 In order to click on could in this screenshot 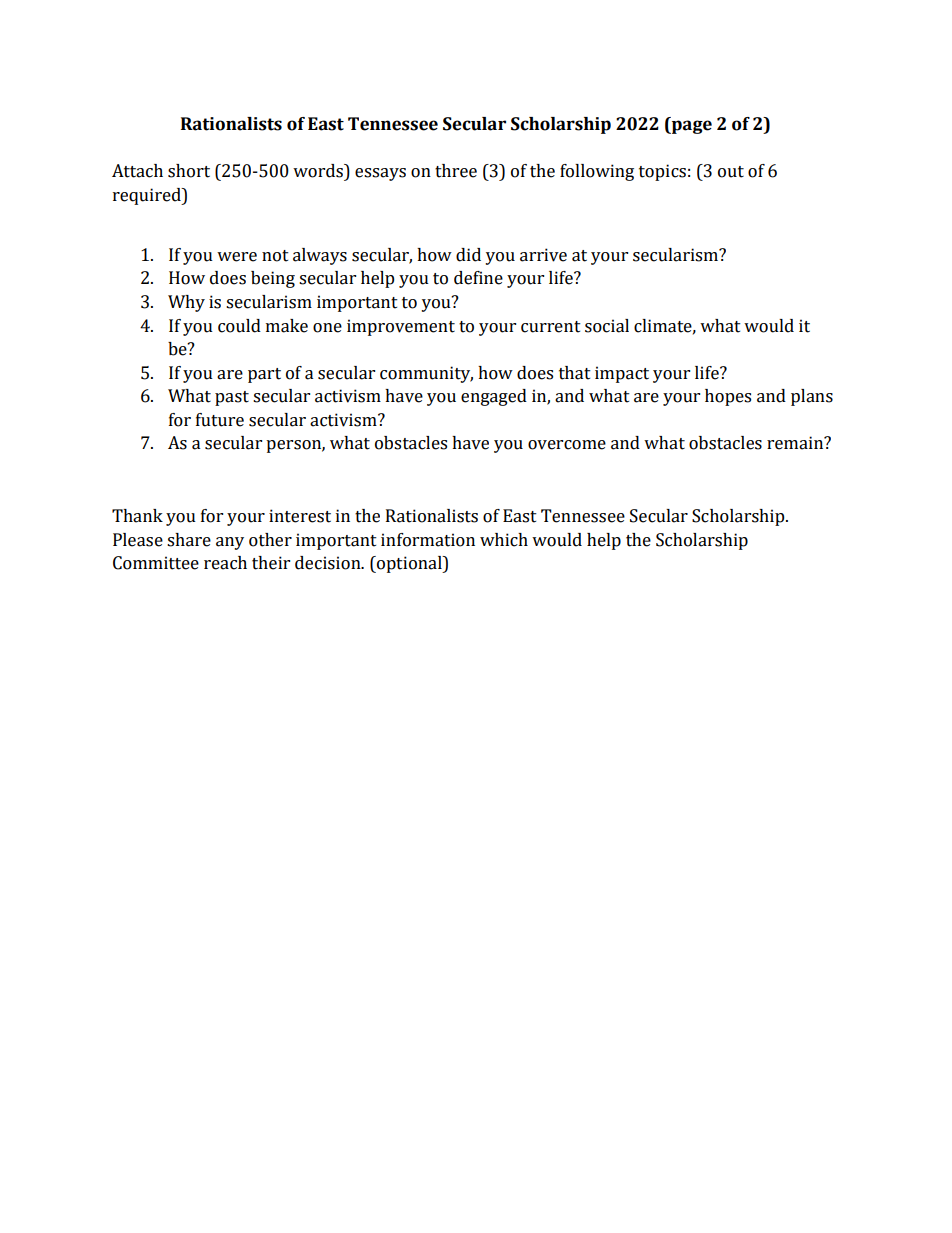, I will do `click(239, 326)`.
